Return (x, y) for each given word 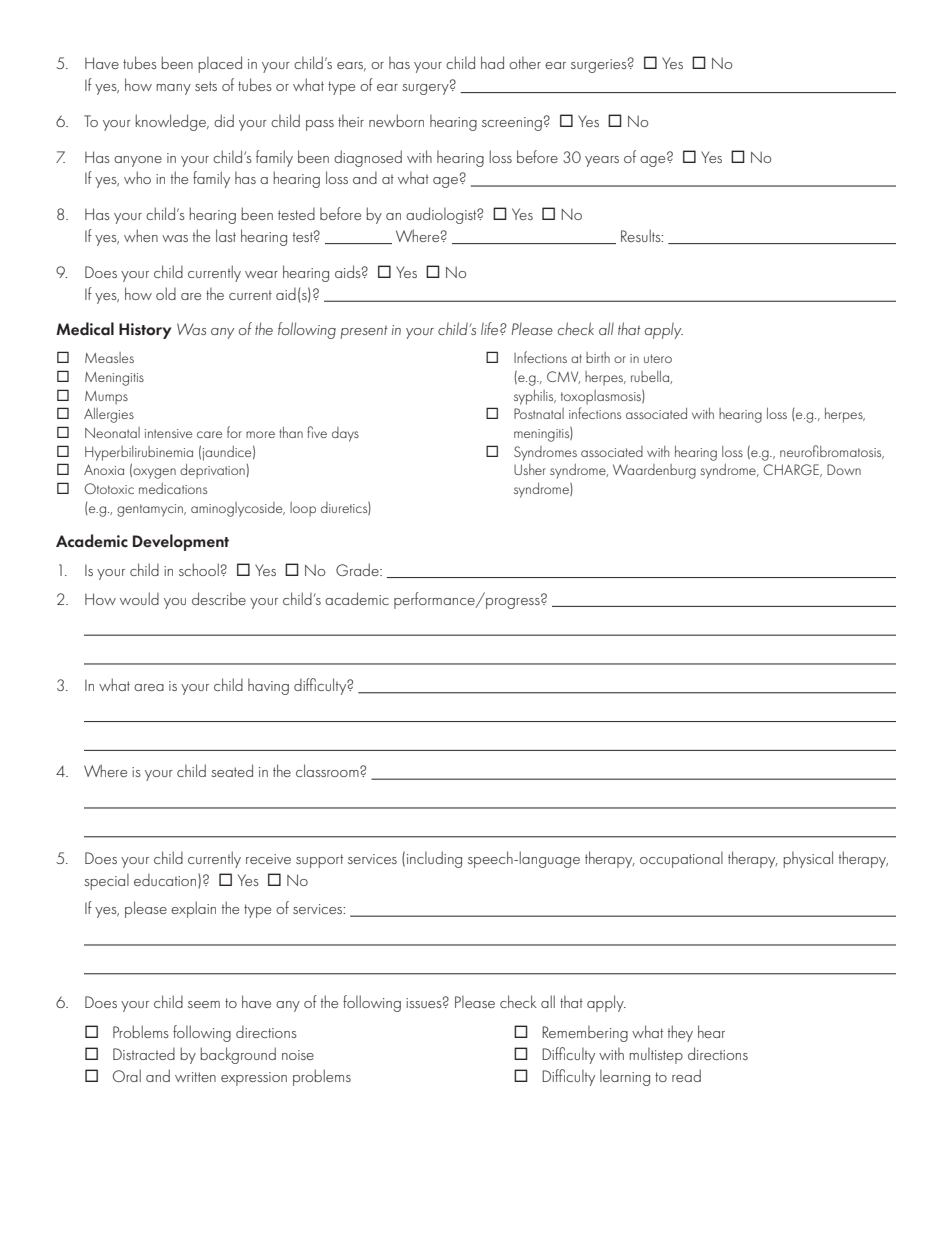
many (173, 89)
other (525, 62)
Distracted (144, 1053)
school (199, 569)
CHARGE (792, 470)
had (492, 62)
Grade (358, 569)
